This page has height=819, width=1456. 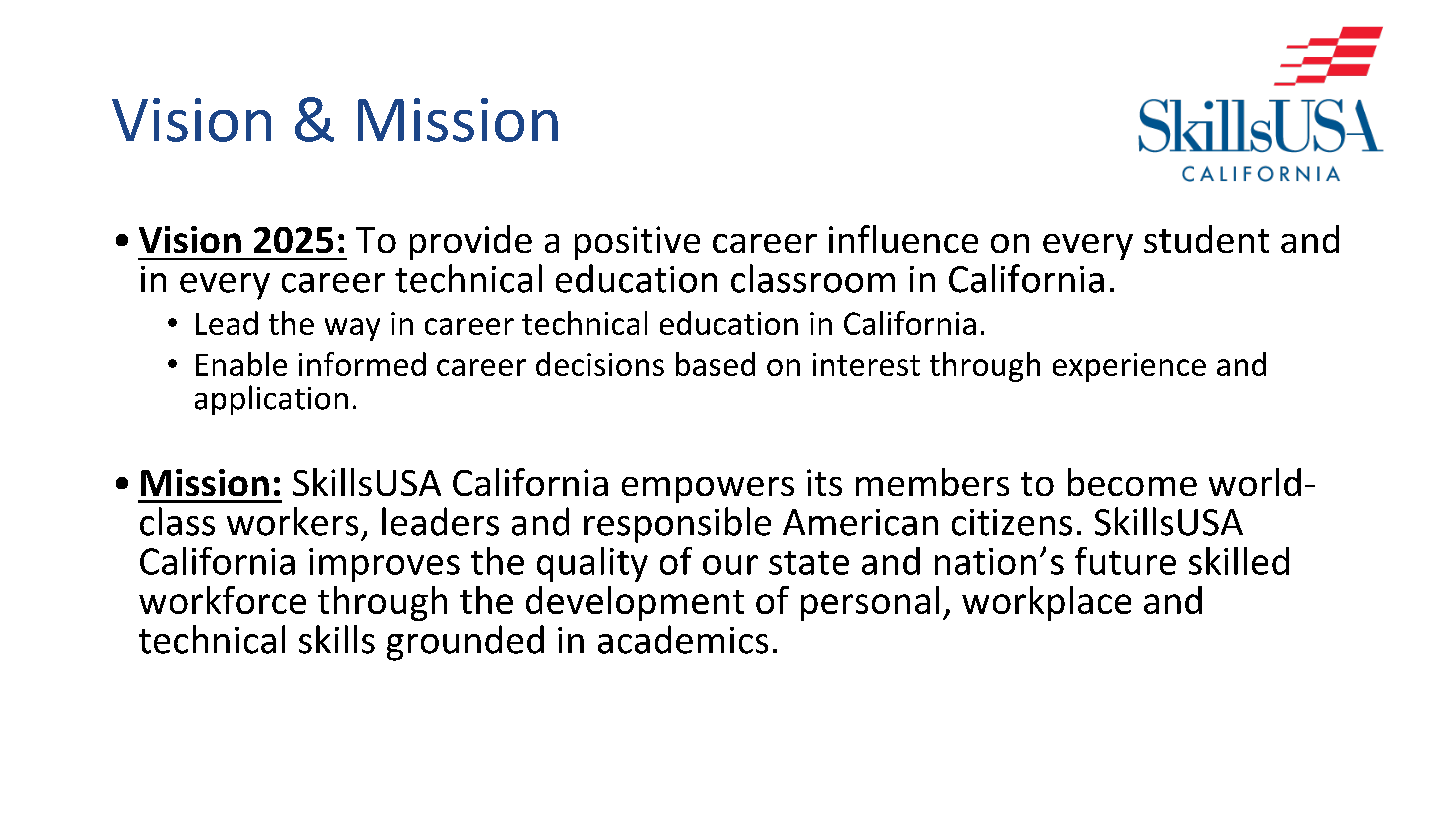 What do you see at coordinates (1206, 239) in the page?
I see `student` at bounding box center [1206, 239].
